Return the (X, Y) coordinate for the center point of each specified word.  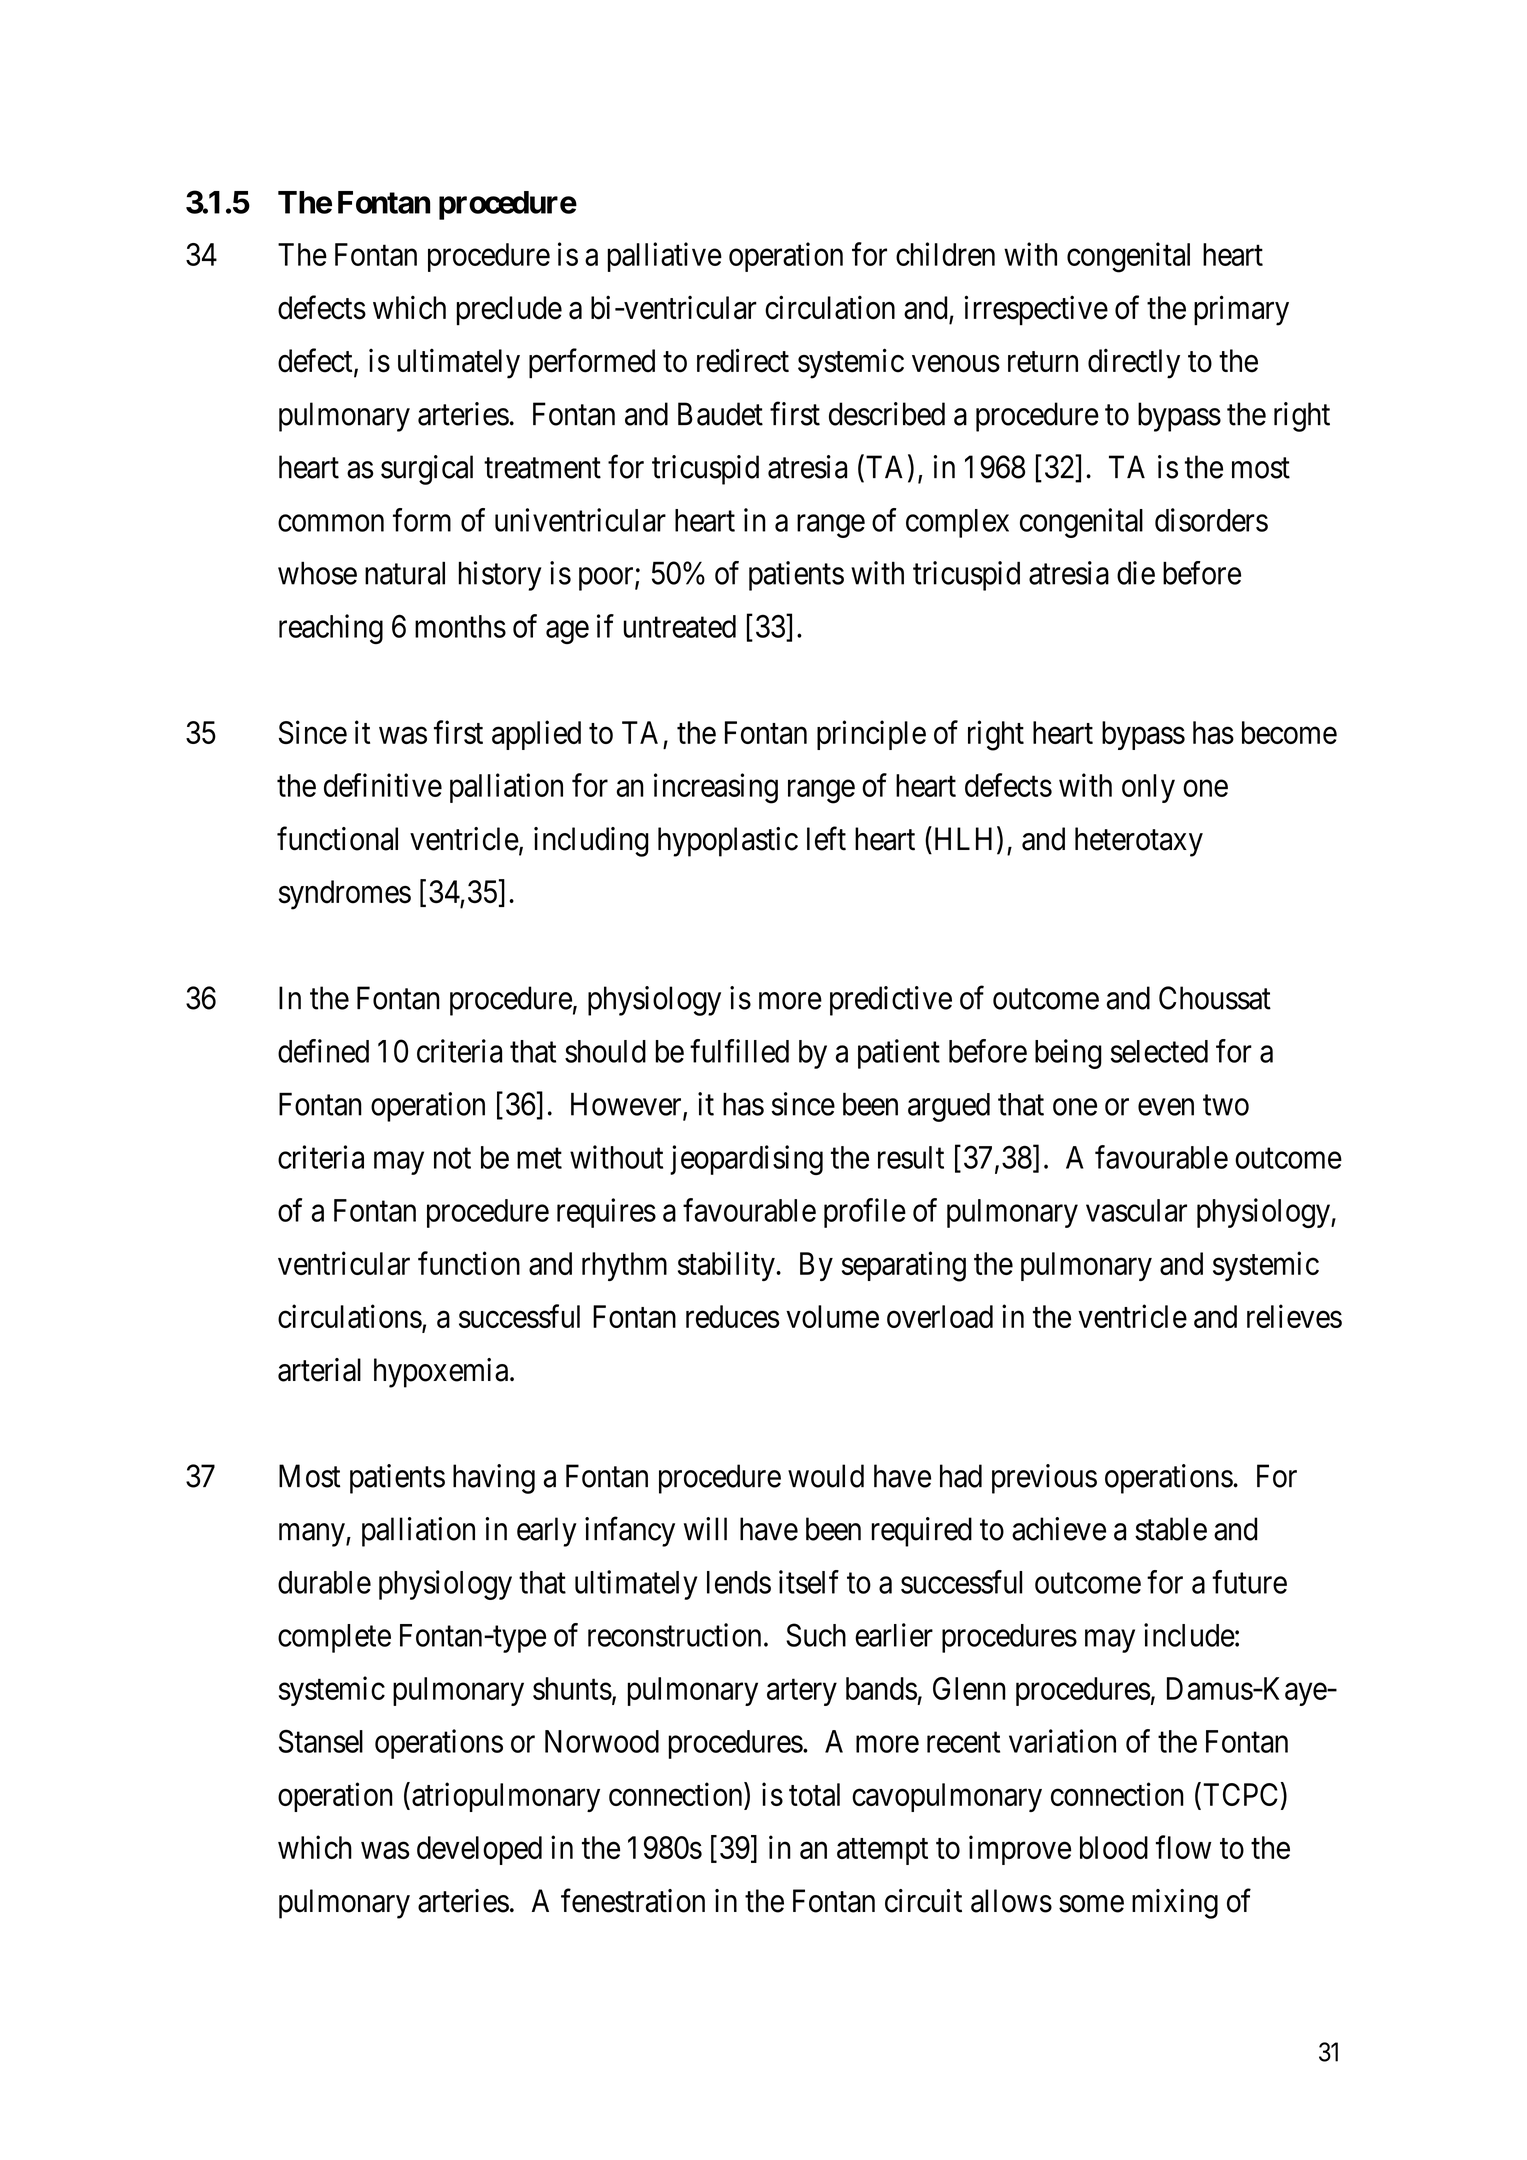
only (1148, 788)
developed (479, 1850)
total (814, 1794)
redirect (743, 360)
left (826, 838)
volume (832, 1316)
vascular (1136, 1210)
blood (1114, 1847)
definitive (383, 785)
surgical (427, 470)
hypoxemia (442, 1373)
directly (1134, 363)
